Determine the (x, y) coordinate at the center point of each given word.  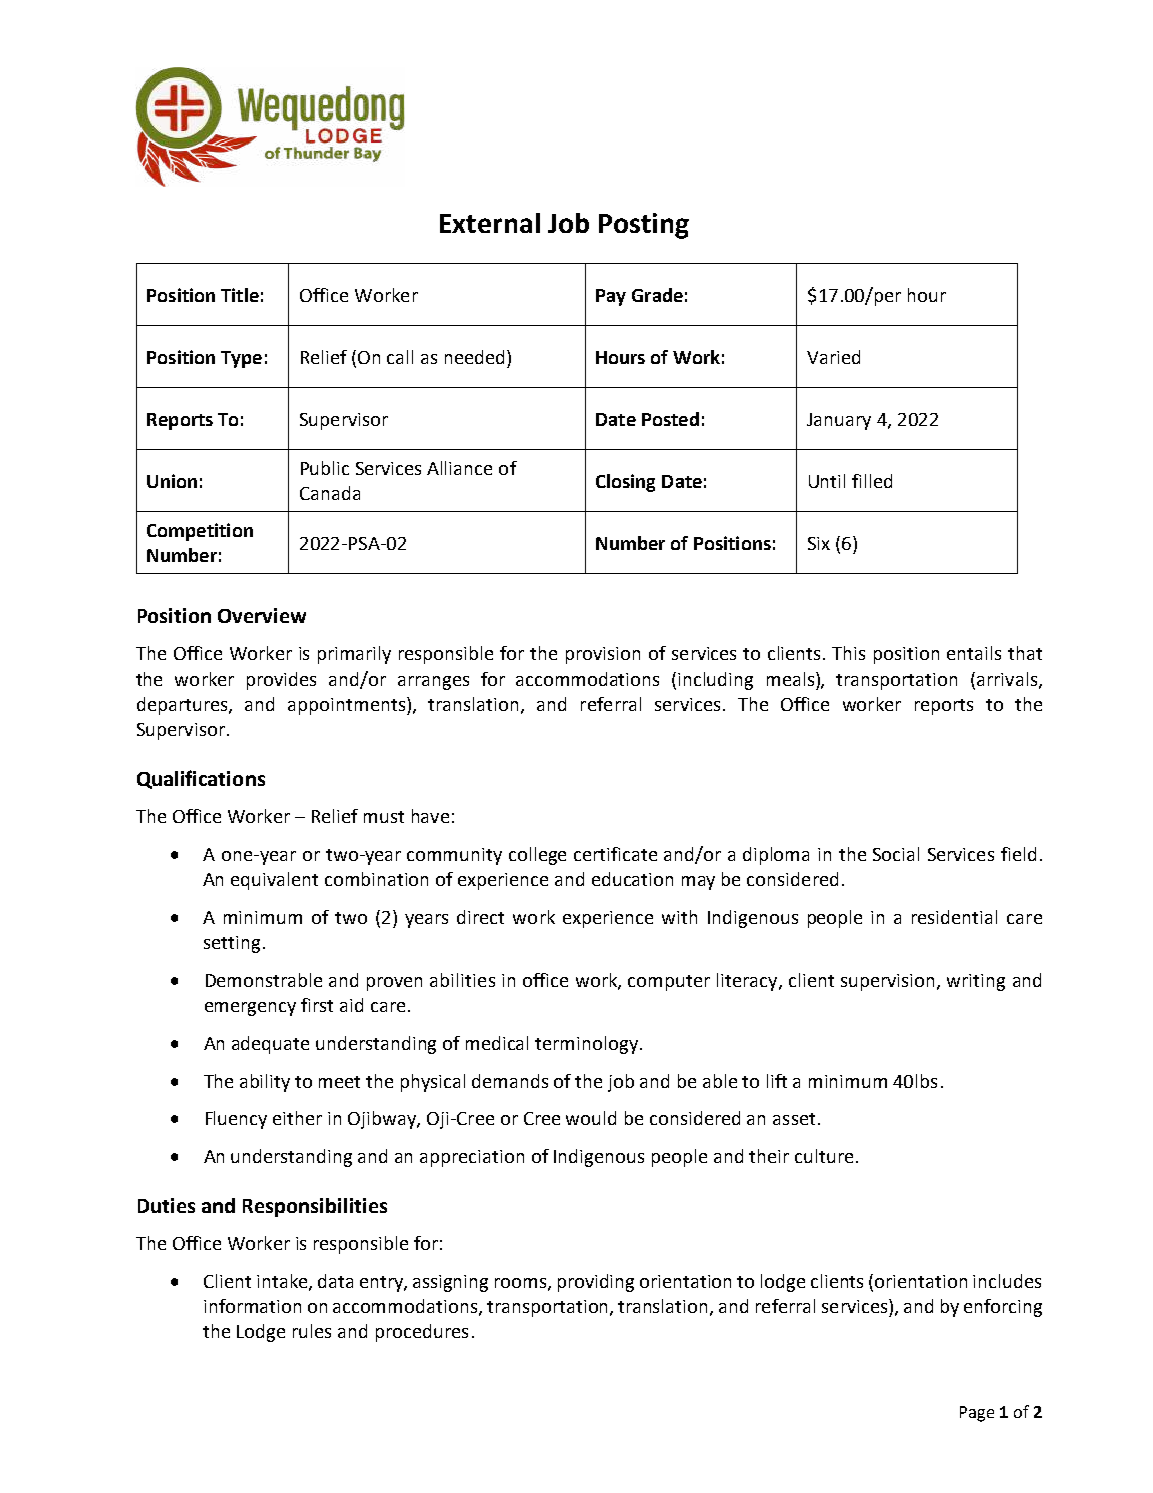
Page (977, 1414)
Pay (611, 297)
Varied (833, 357)
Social (896, 854)
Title (240, 295)
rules (312, 1331)
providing (596, 1283)
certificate (615, 854)
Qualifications (201, 779)
